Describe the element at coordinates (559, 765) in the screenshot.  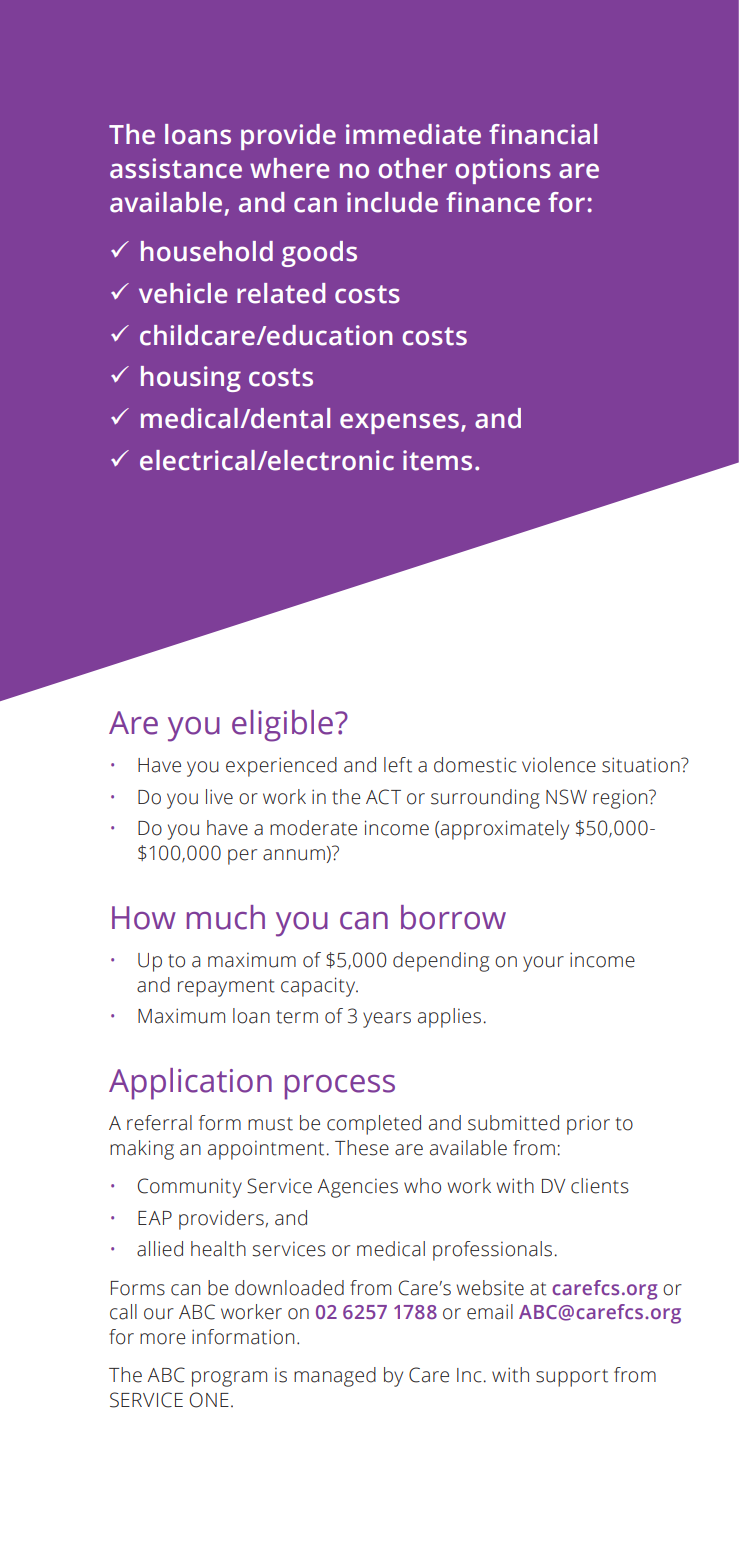
I see `violence` at that location.
